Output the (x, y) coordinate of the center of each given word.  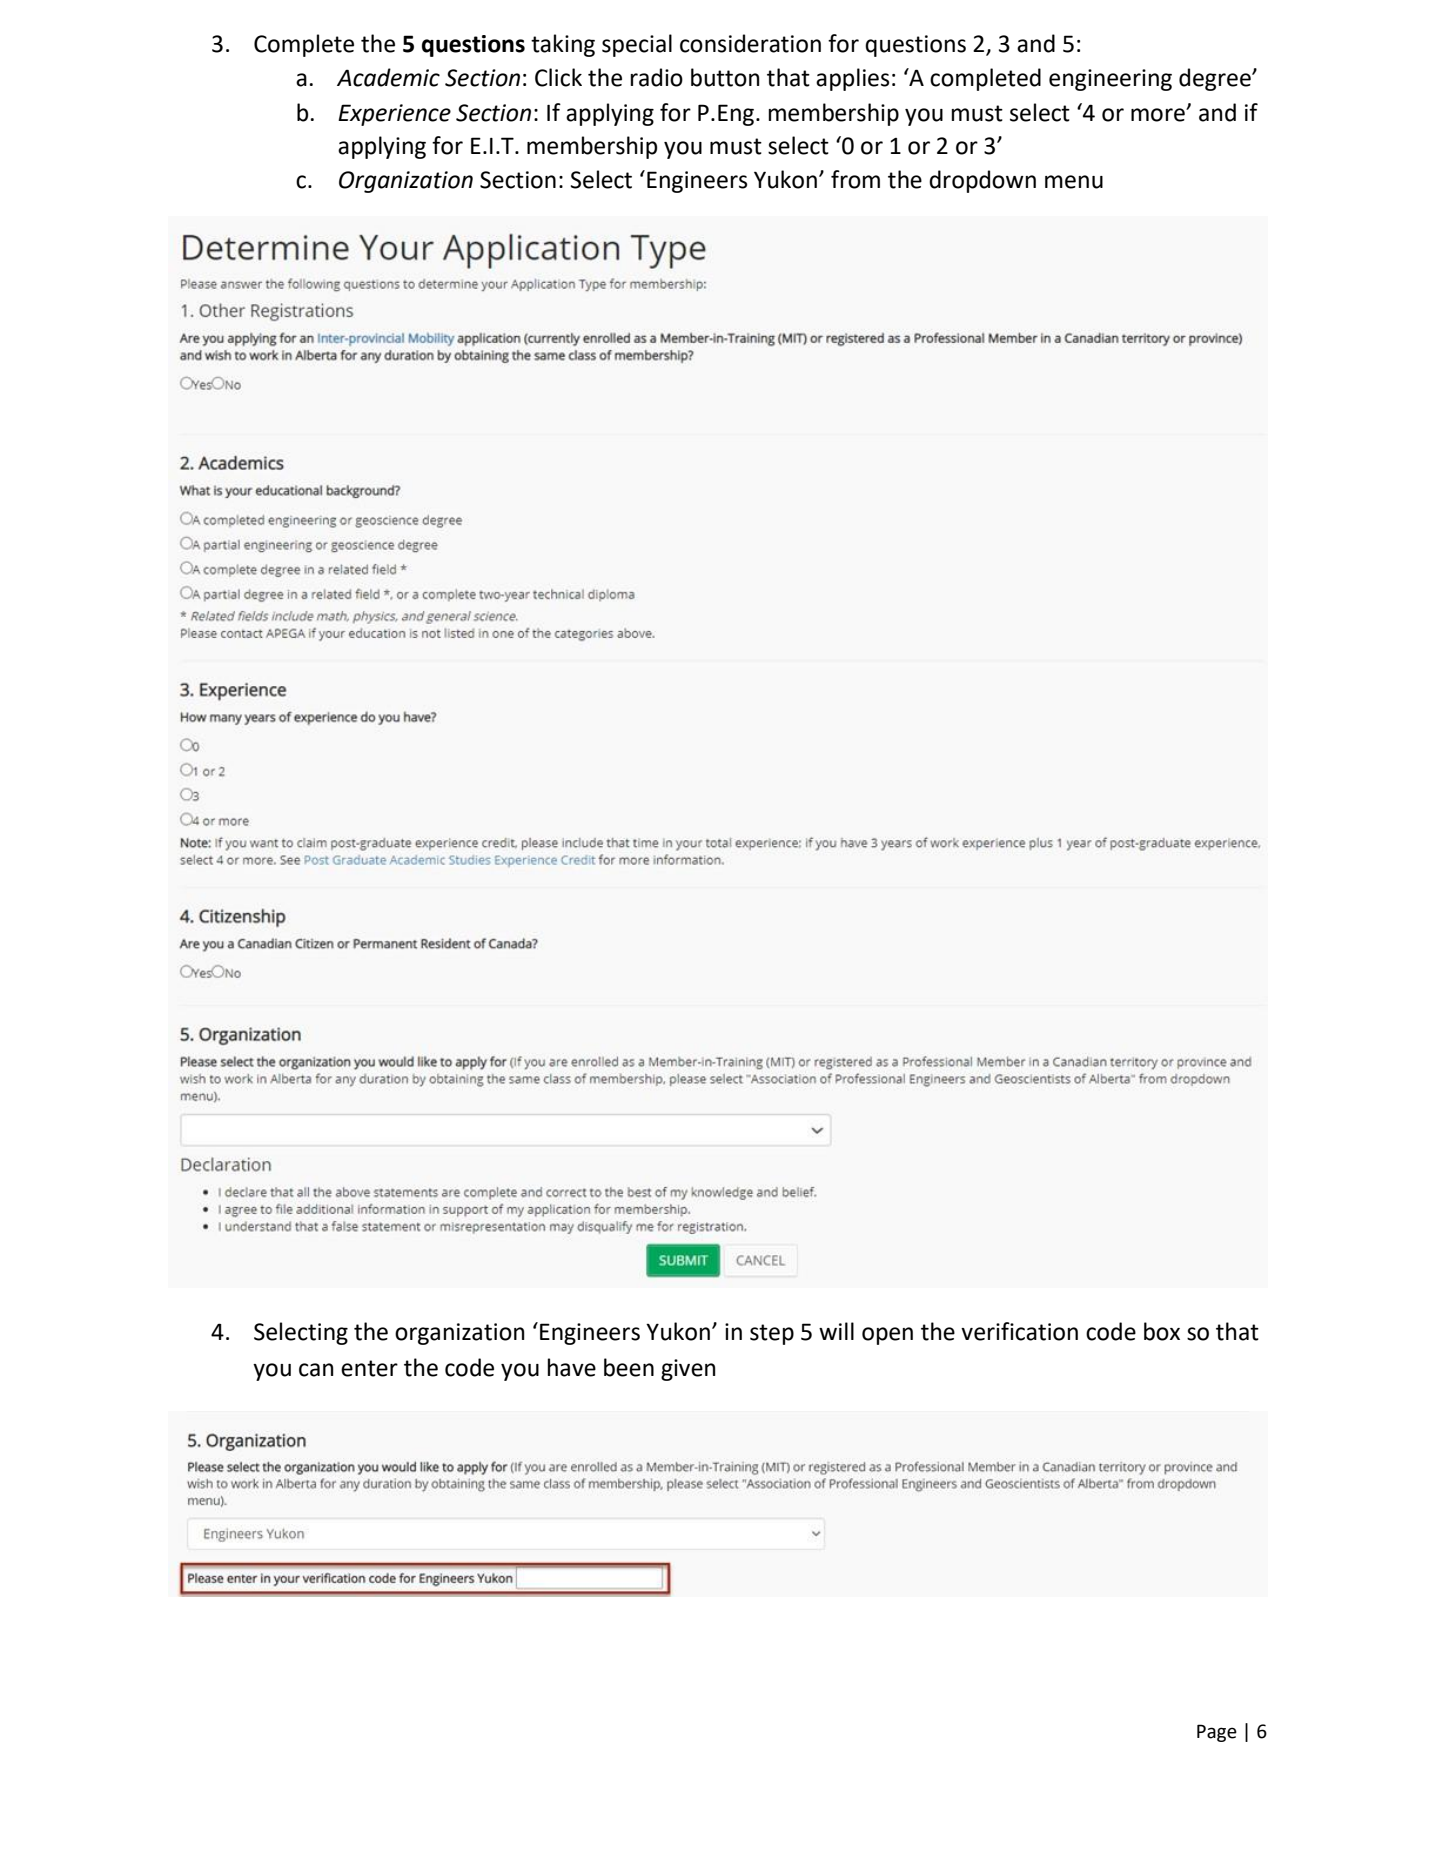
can (316, 1370)
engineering (1110, 80)
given (688, 1370)
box (1162, 1331)
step (772, 1334)
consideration (750, 43)
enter (369, 1368)
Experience (394, 115)
